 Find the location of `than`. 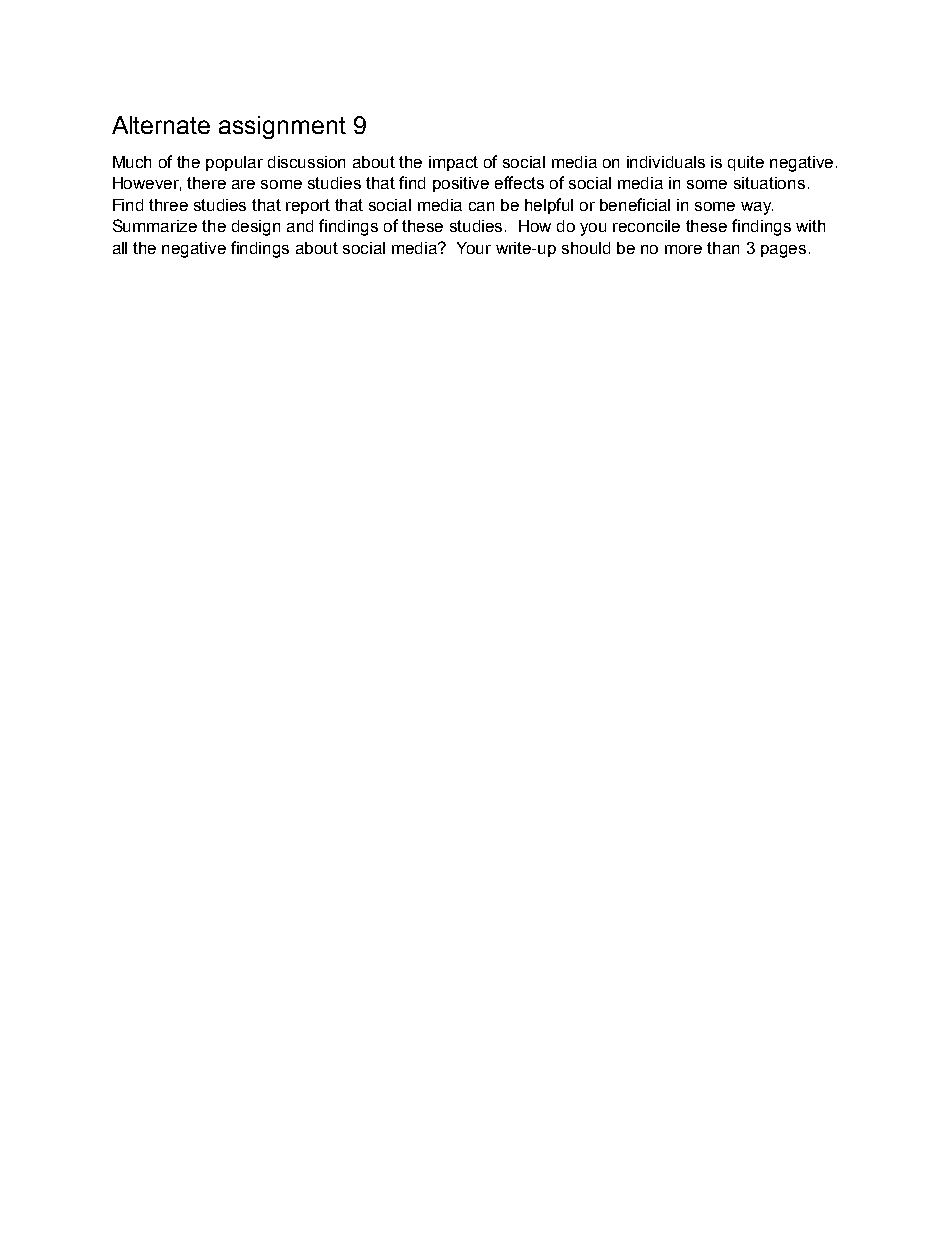

than is located at coordinates (723, 248).
